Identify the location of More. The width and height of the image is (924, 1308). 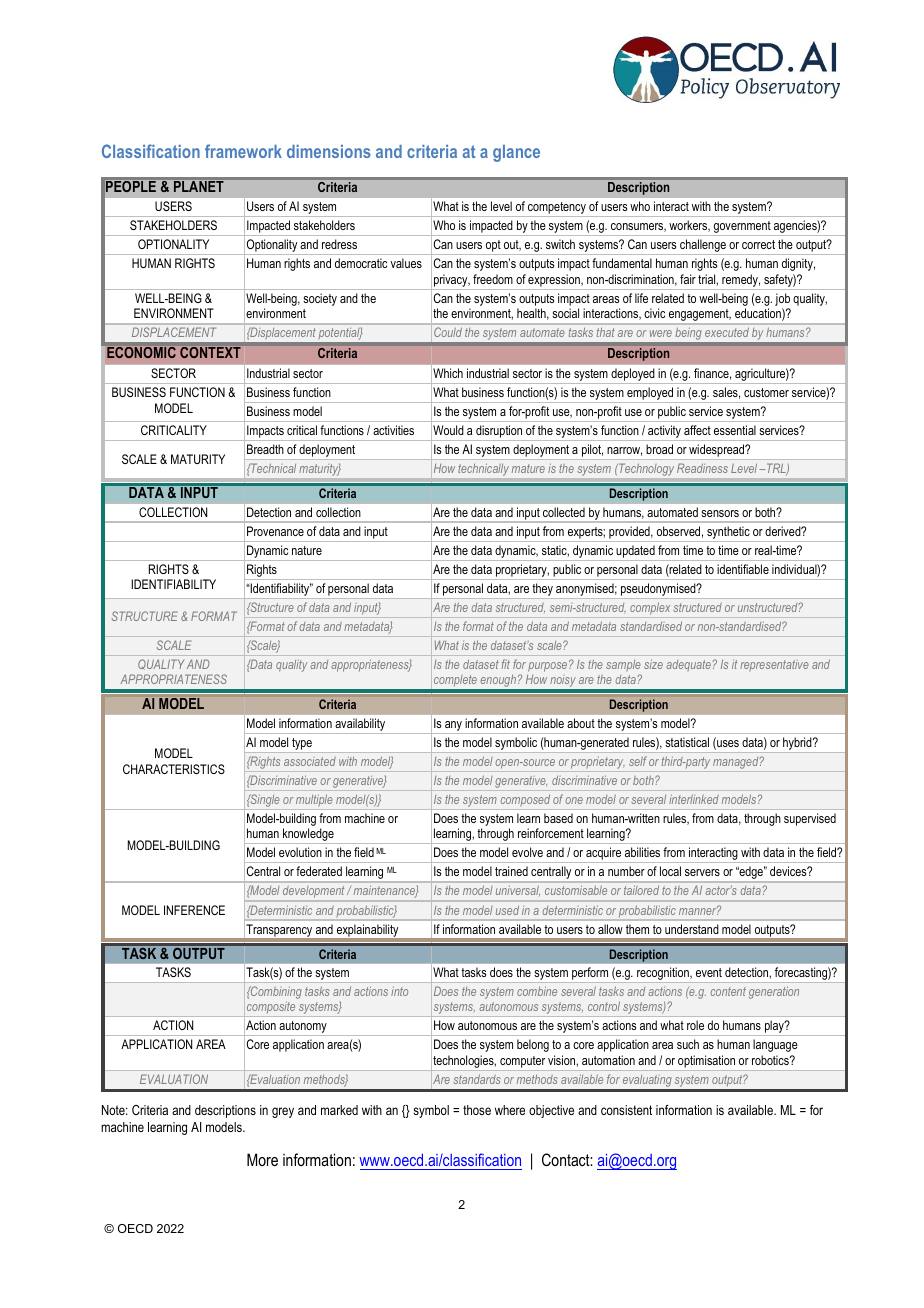
(262, 1159).
